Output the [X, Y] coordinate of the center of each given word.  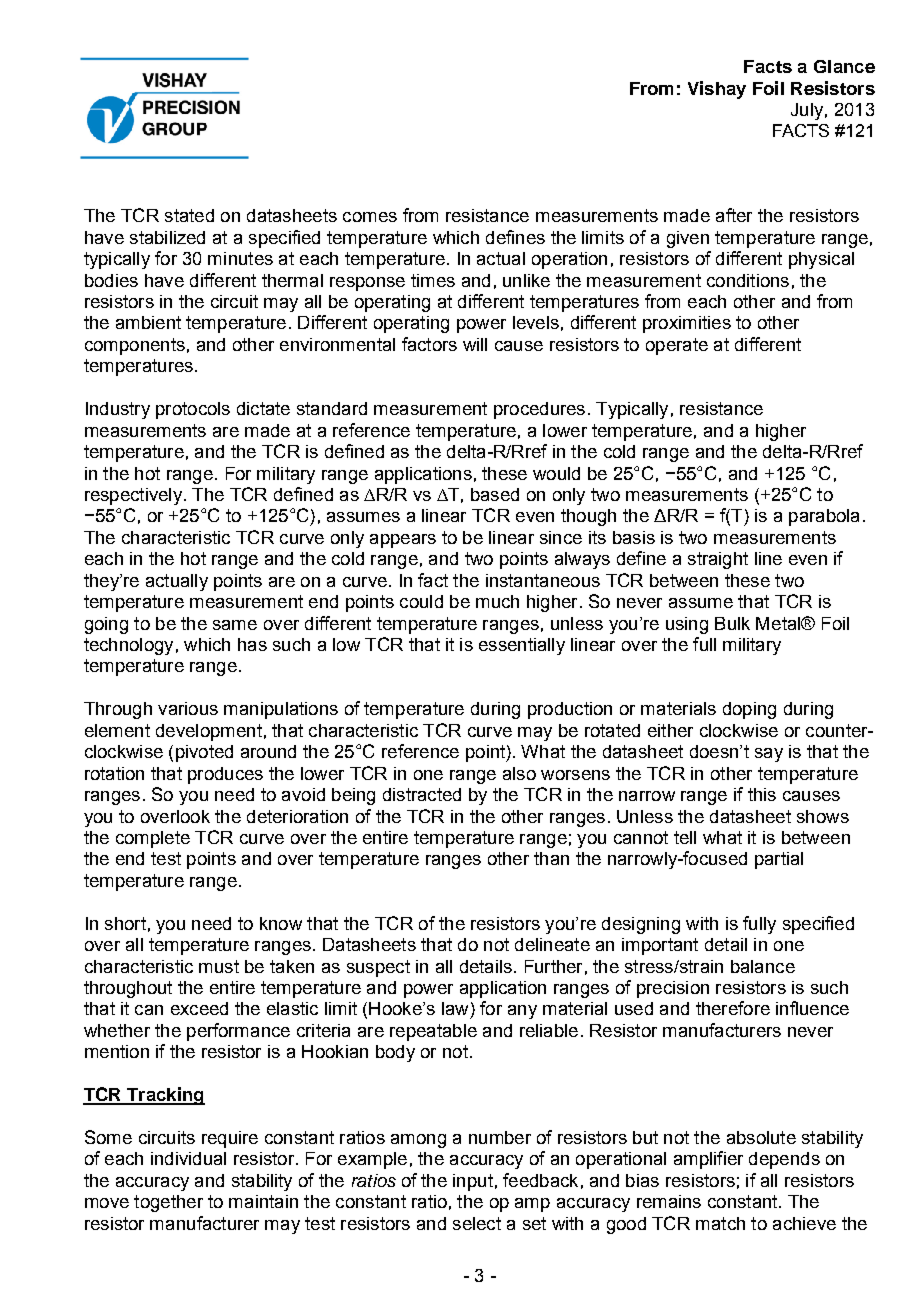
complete [153, 839]
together [168, 1203]
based [495, 494]
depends [784, 1160]
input [473, 1182]
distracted [422, 794]
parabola [824, 517]
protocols [193, 410]
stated [189, 215]
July [807, 111]
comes [370, 217]
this [762, 794]
